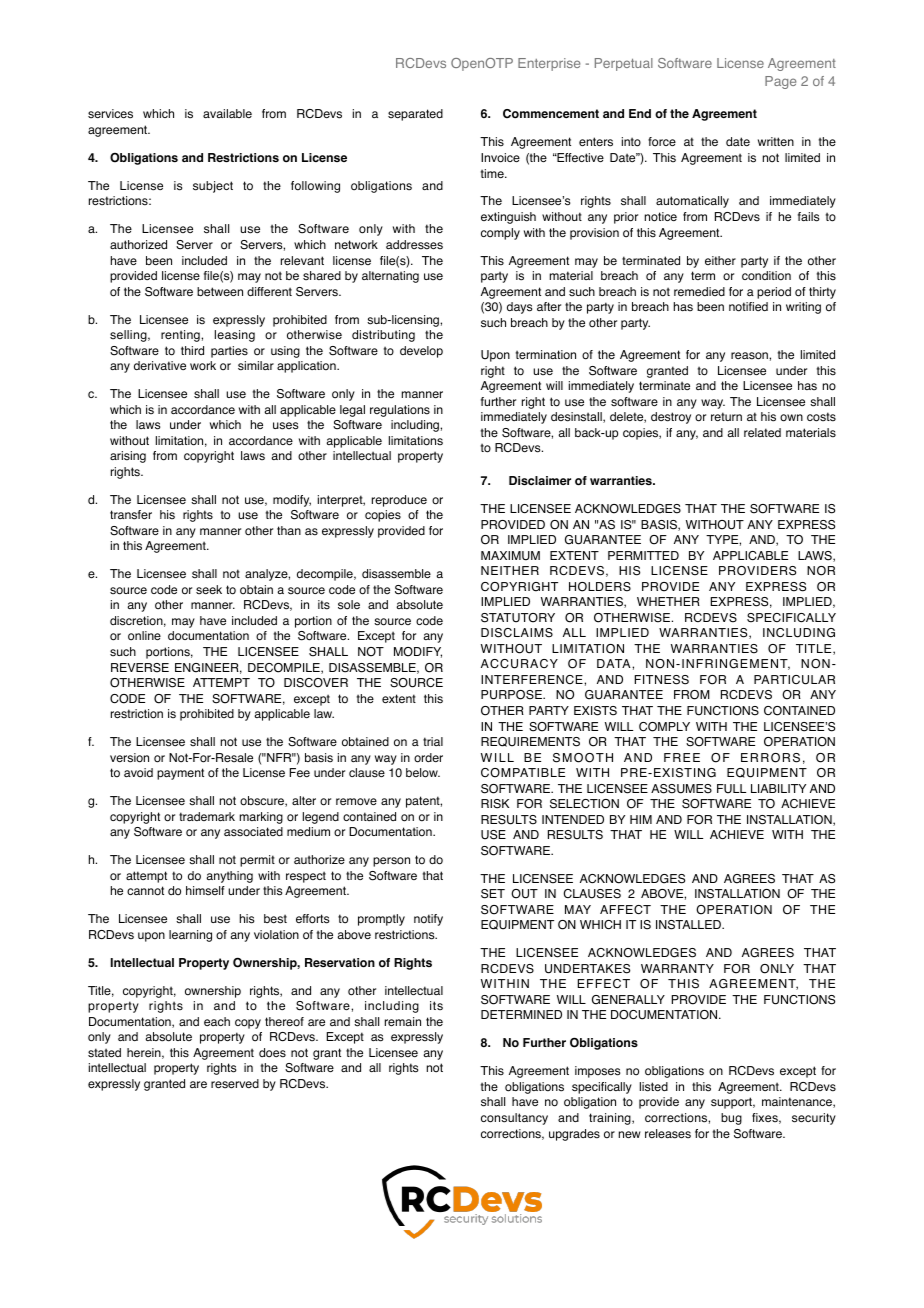 This page has height=1308, width=924. I want to click on regulations, so click(400, 411).
